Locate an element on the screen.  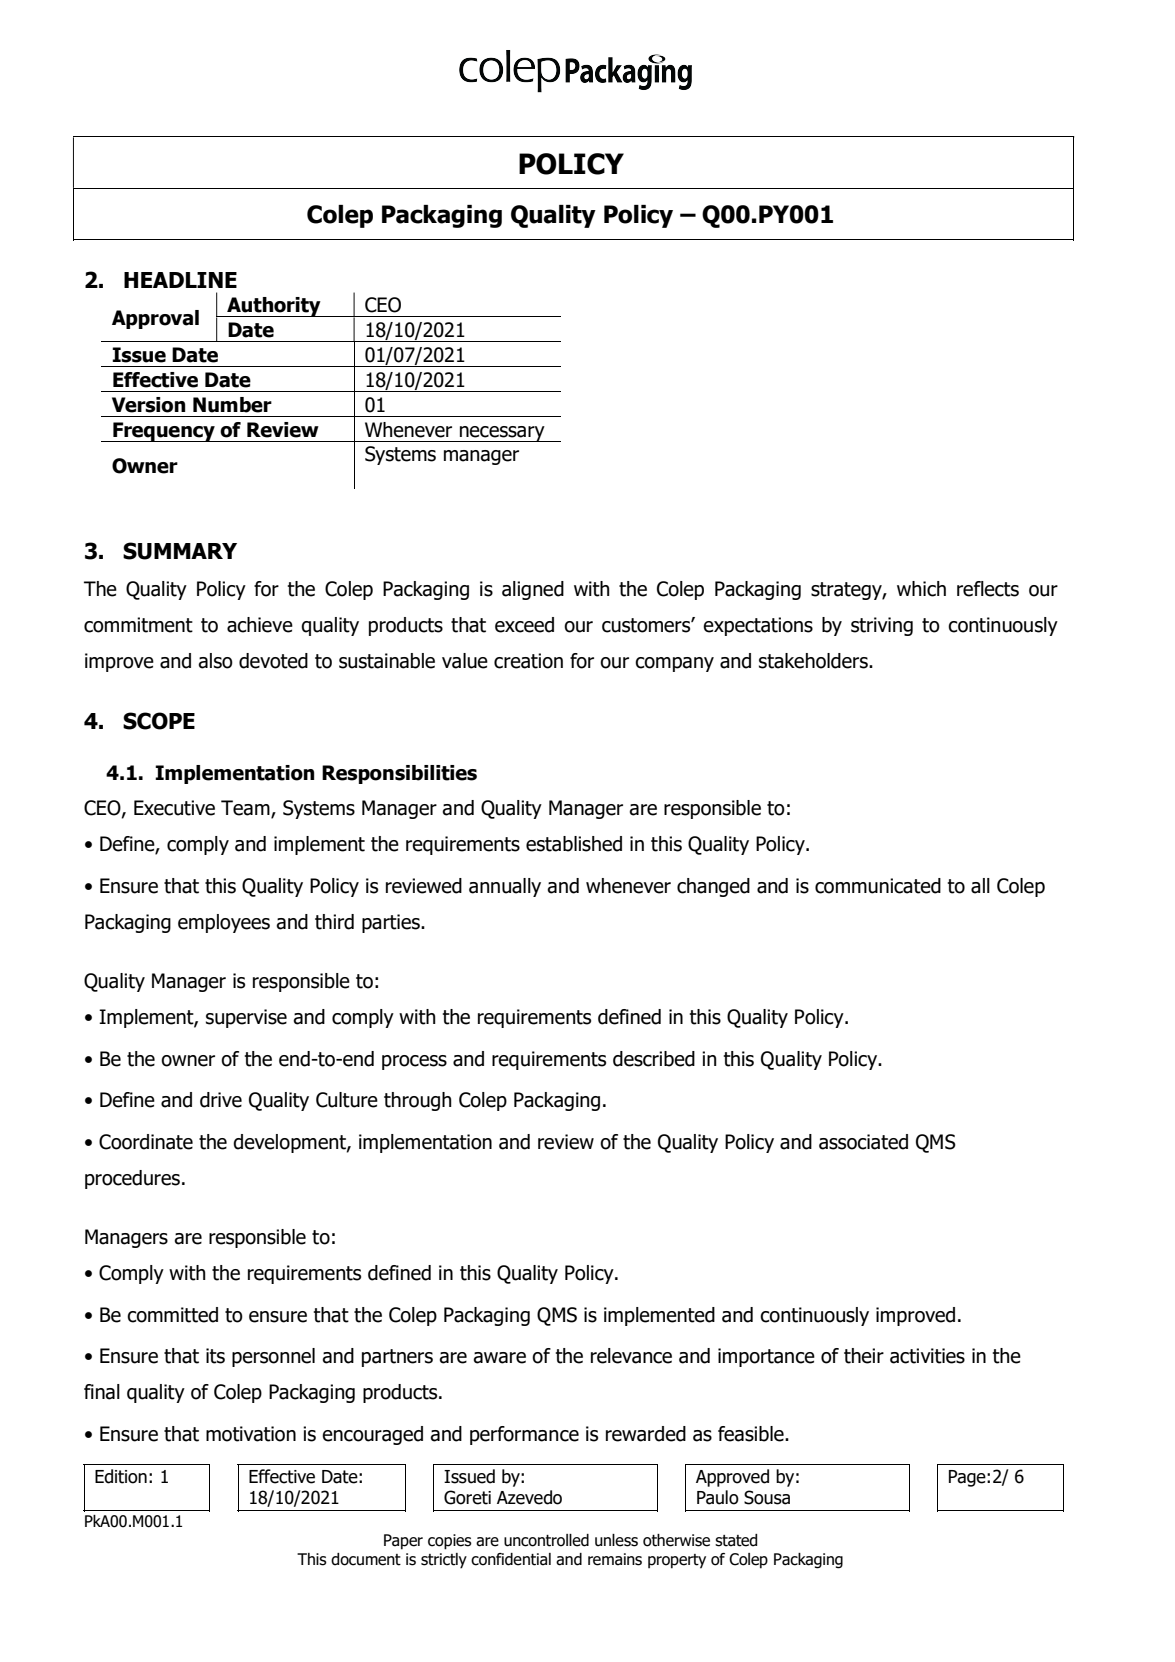
annually is located at coordinates (505, 887).
